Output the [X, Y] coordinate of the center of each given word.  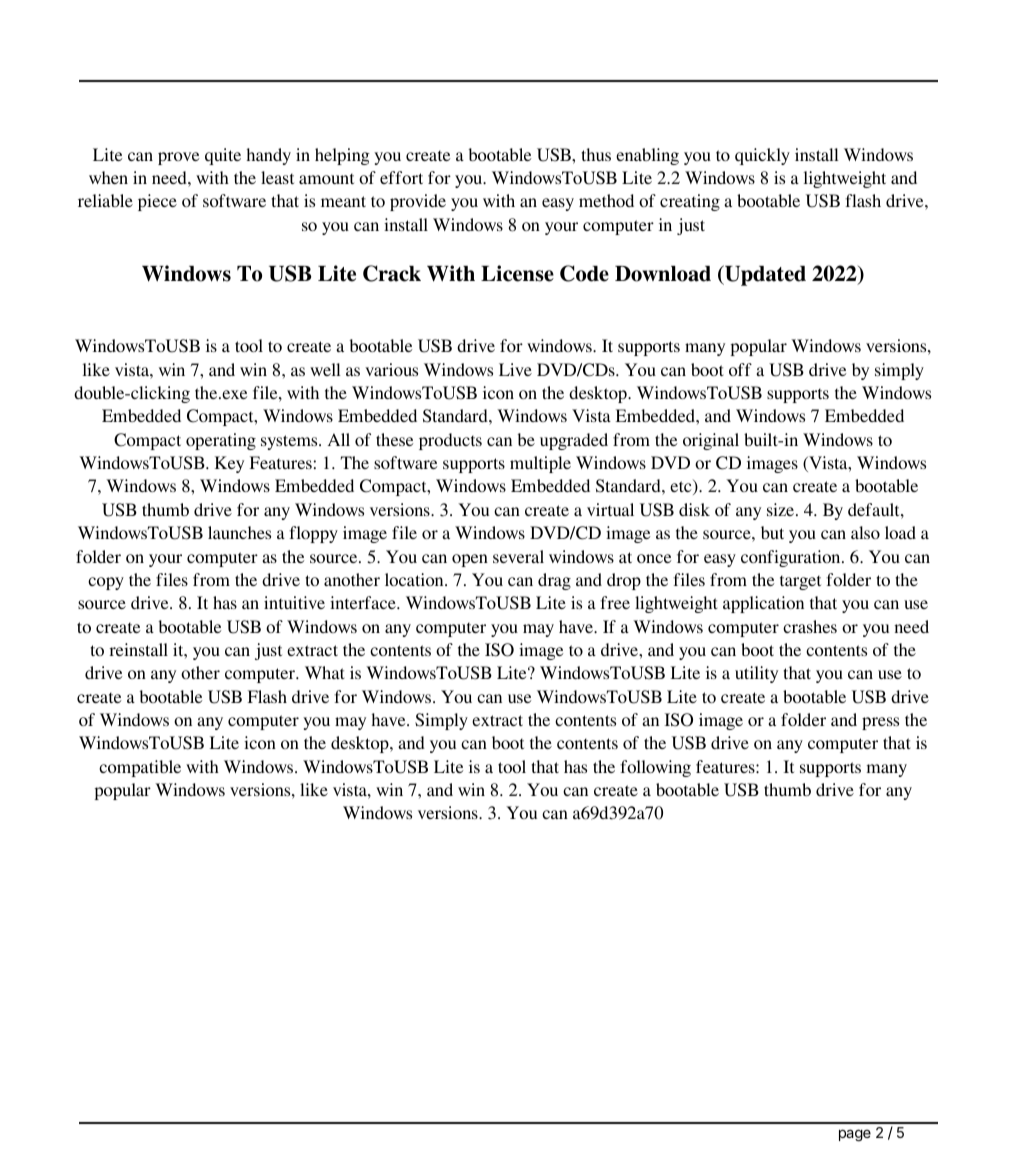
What [325, 672]
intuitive [294, 602]
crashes [810, 626]
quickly [762, 156]
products [450, 441]
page [855, 1135]
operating [221, 441]
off [740, 369]
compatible [140, 768]
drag [554, 581]
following [655, 768]
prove [178, 158]
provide [418, 202]
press [880, 723]
